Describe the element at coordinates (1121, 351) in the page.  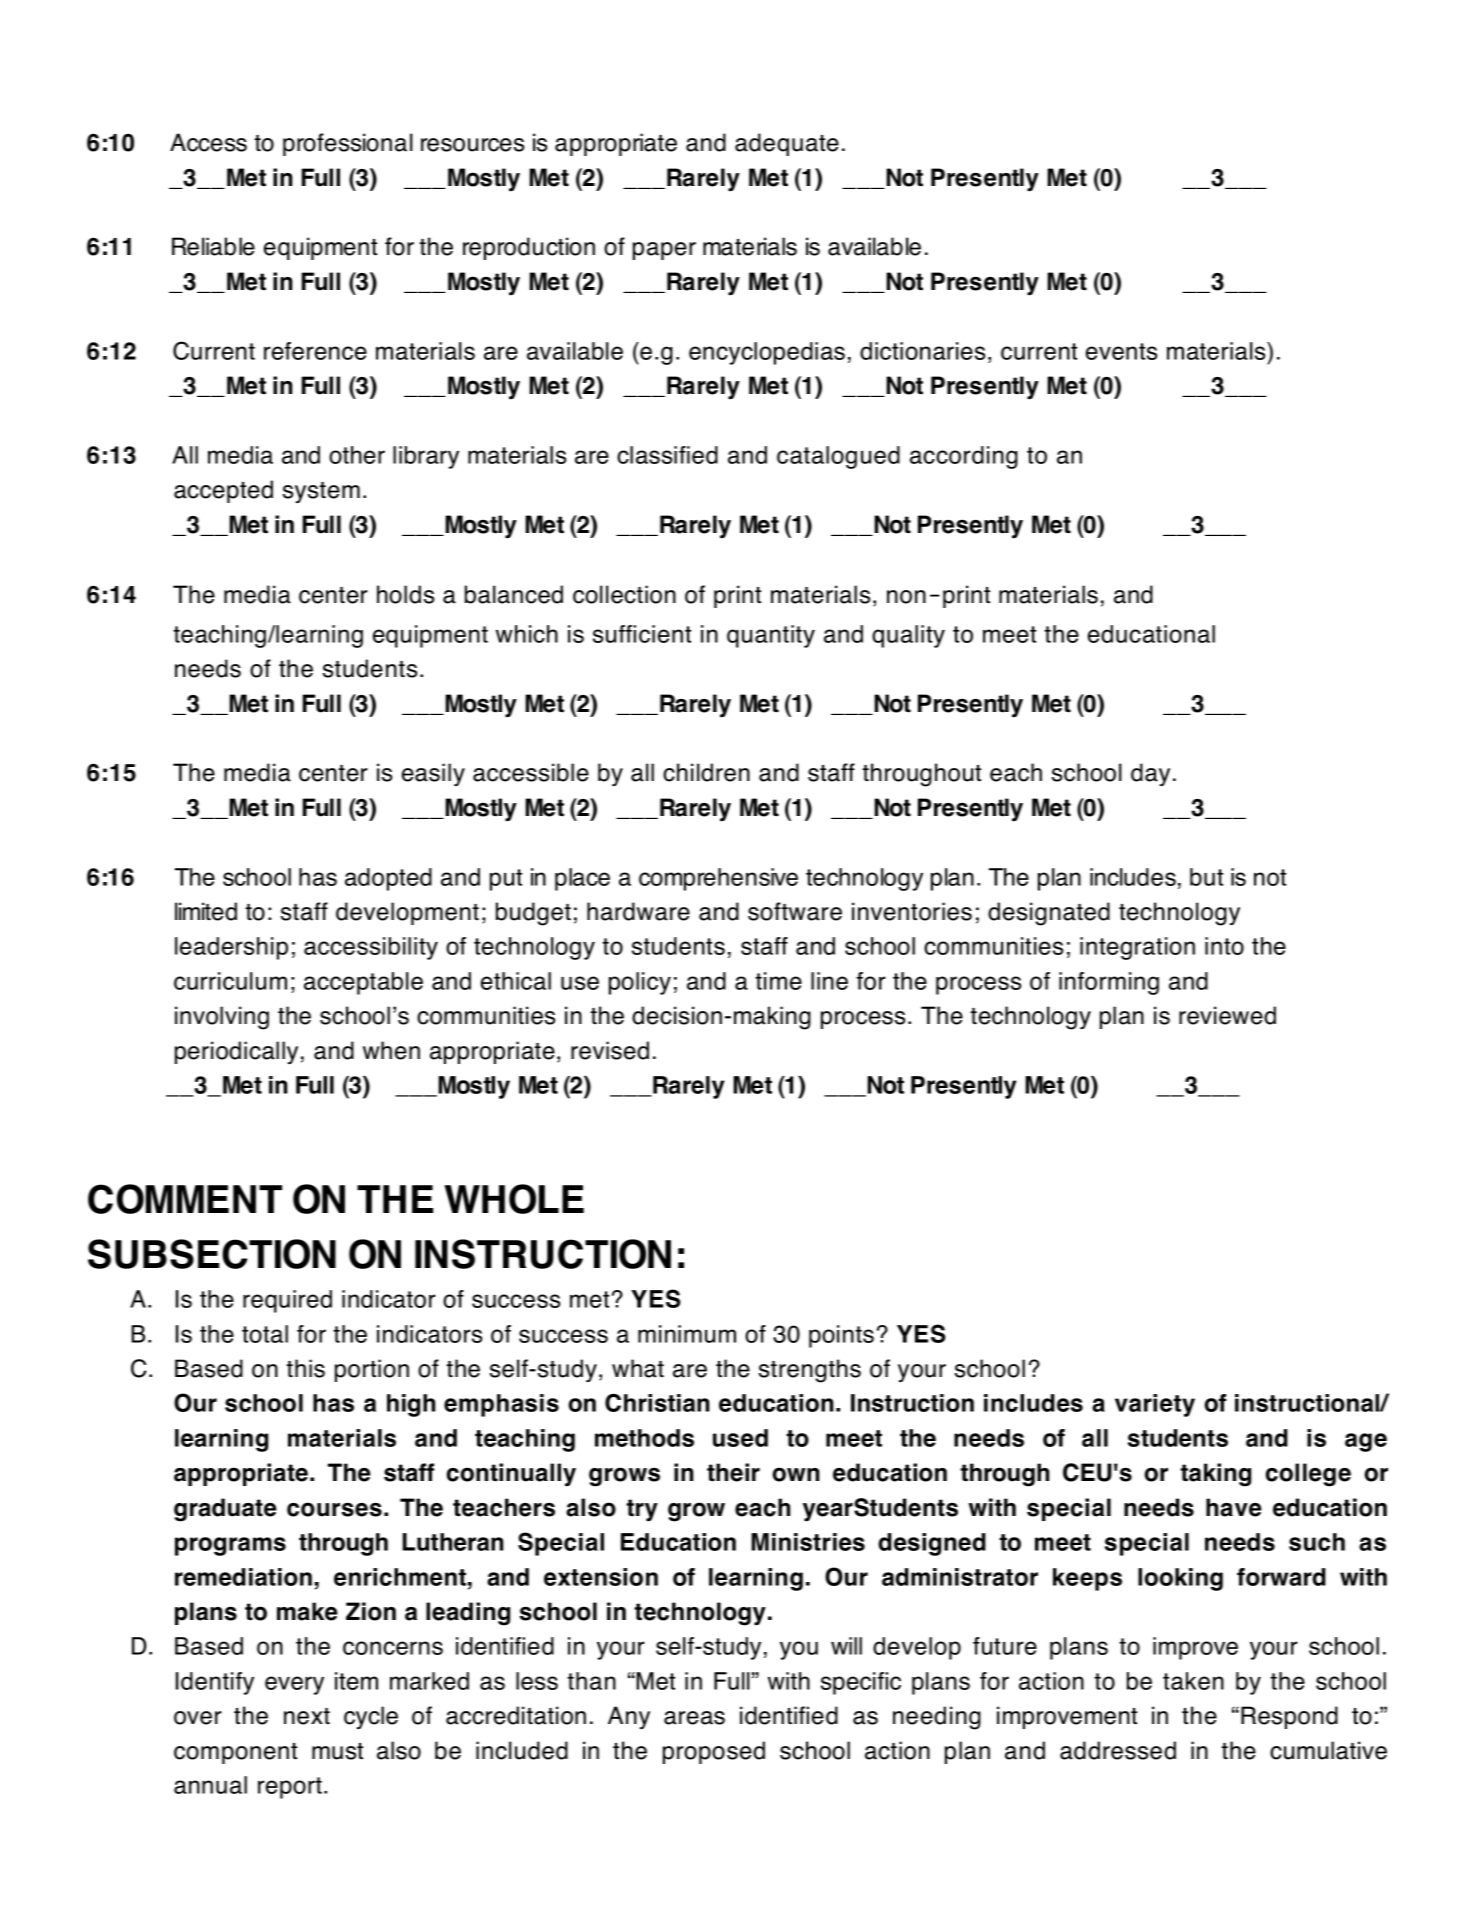
I see `events` at that location.
